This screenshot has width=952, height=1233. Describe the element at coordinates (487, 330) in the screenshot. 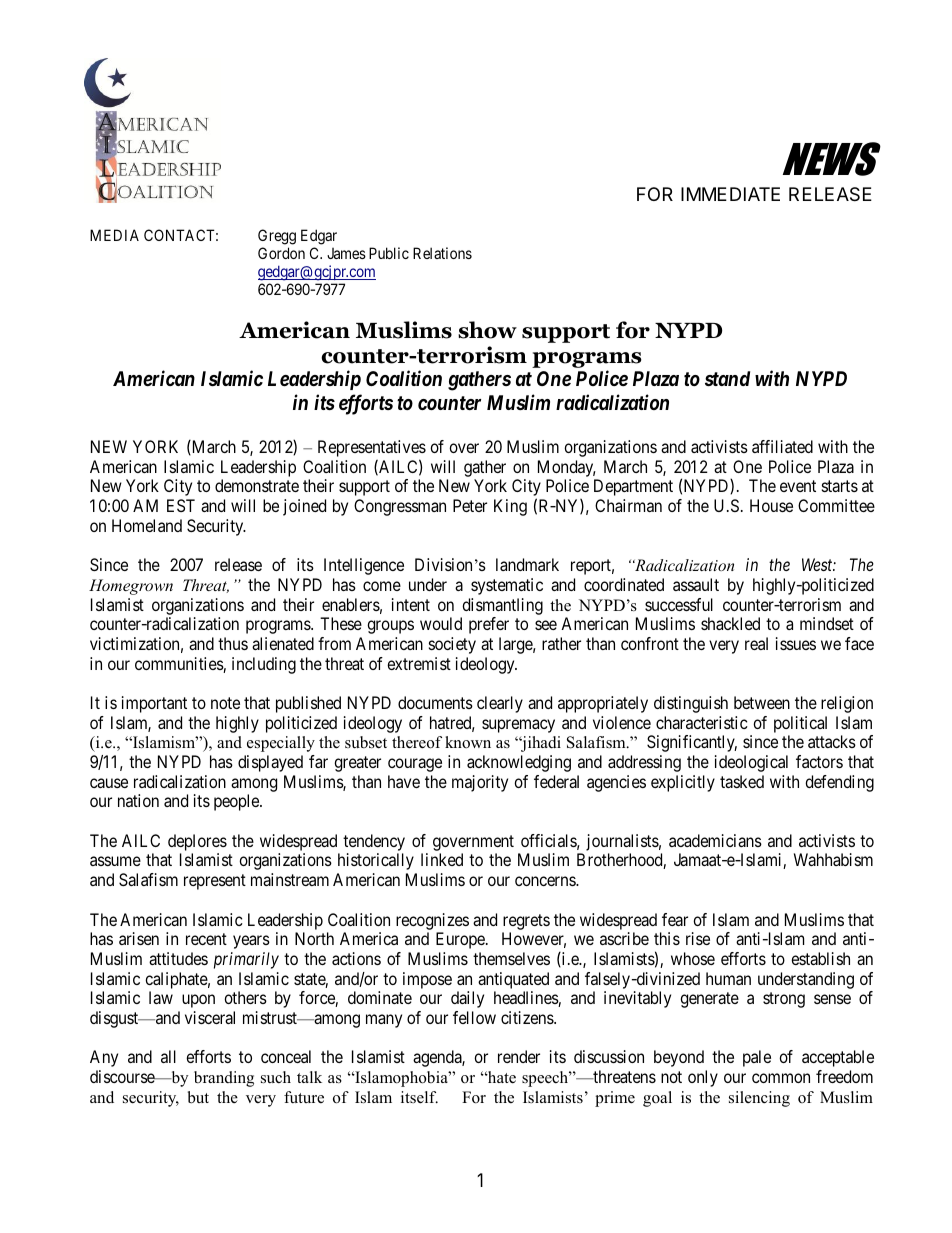

I see `show` at that location.
